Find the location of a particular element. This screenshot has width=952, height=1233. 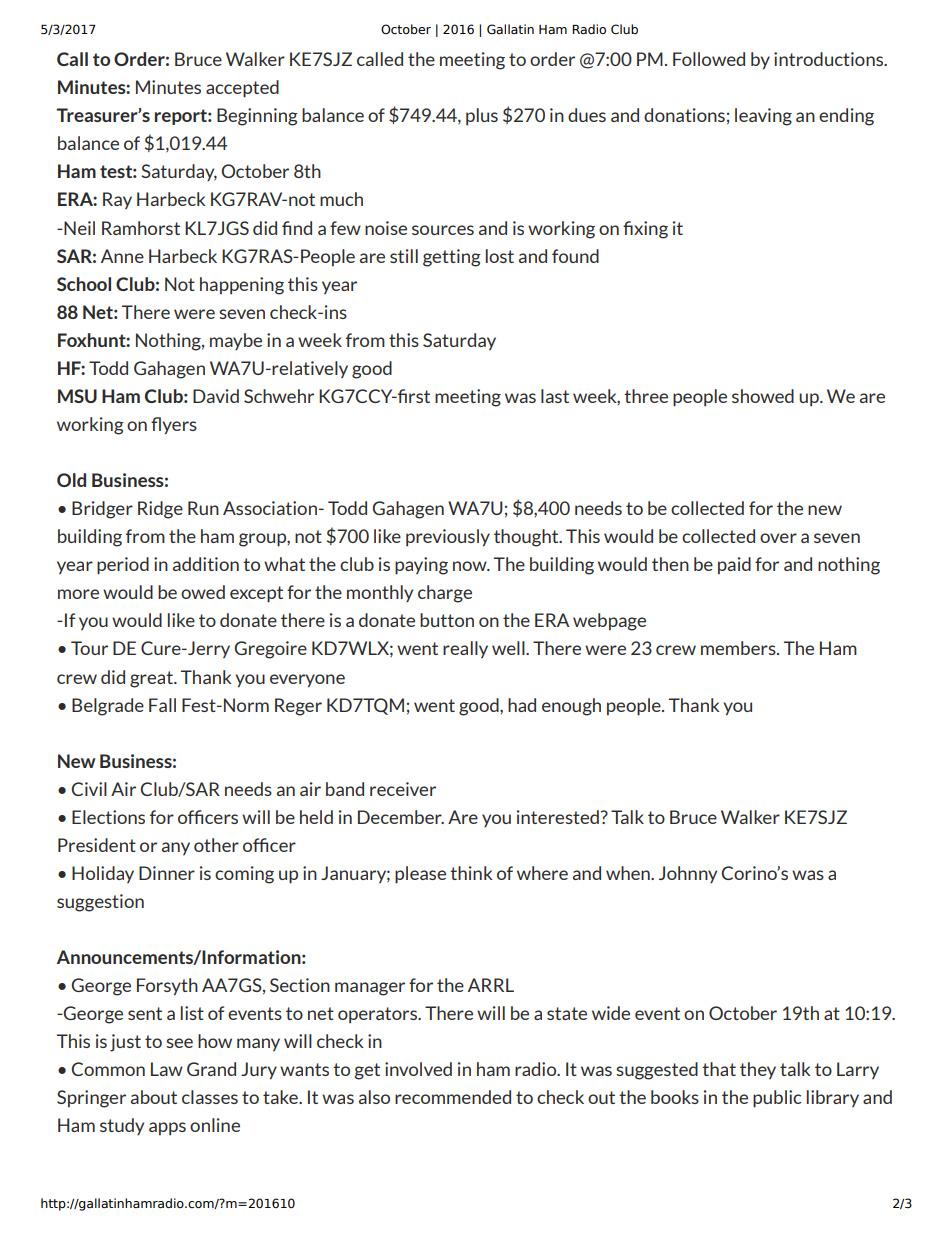

members is located at coordinates (739, 648).
